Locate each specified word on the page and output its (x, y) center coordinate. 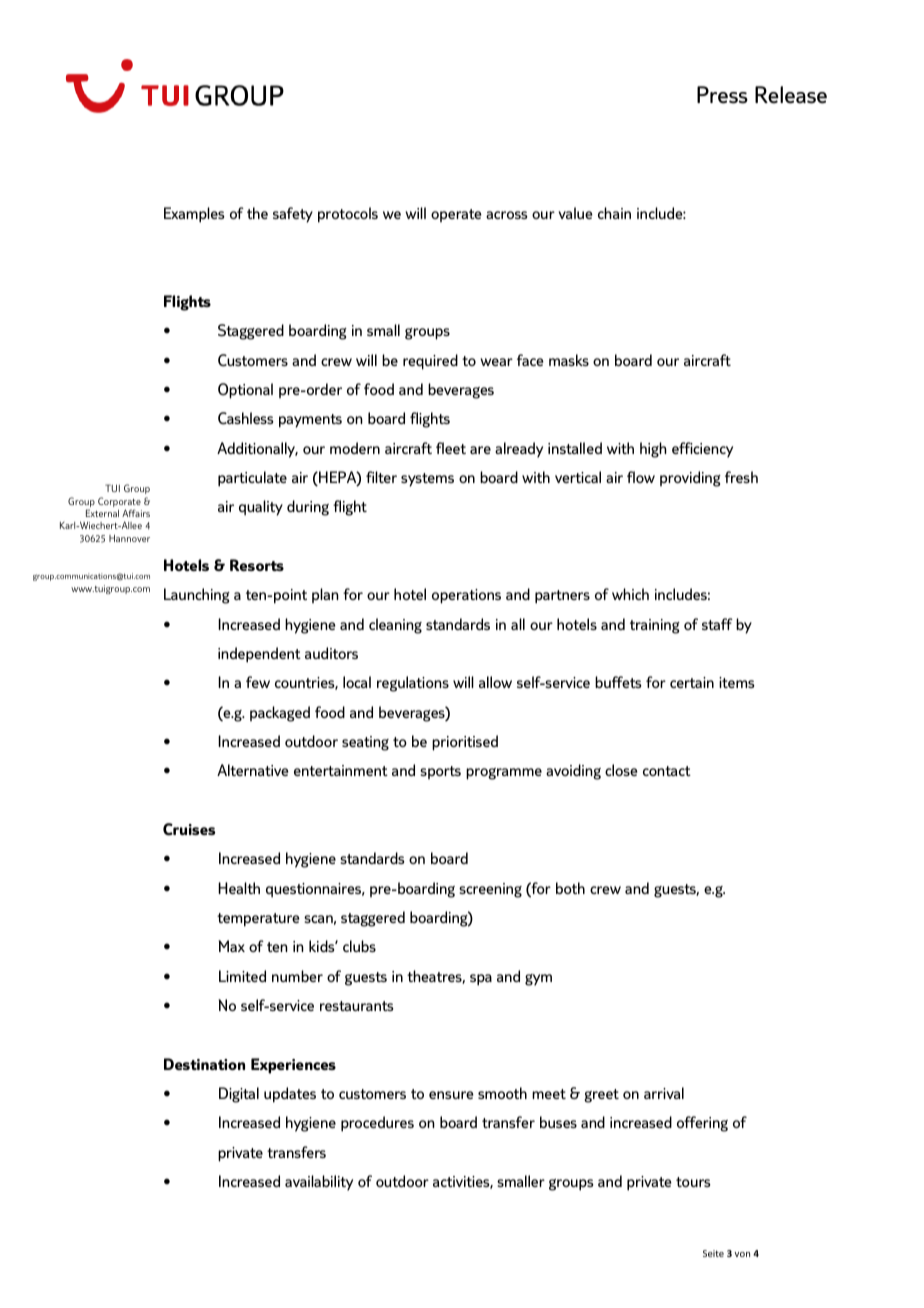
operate (456, 215)
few (258, 682)
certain (692, 682)
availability (319, 1183)
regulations (413, 684)
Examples (194, 215)
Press (722, 95)
